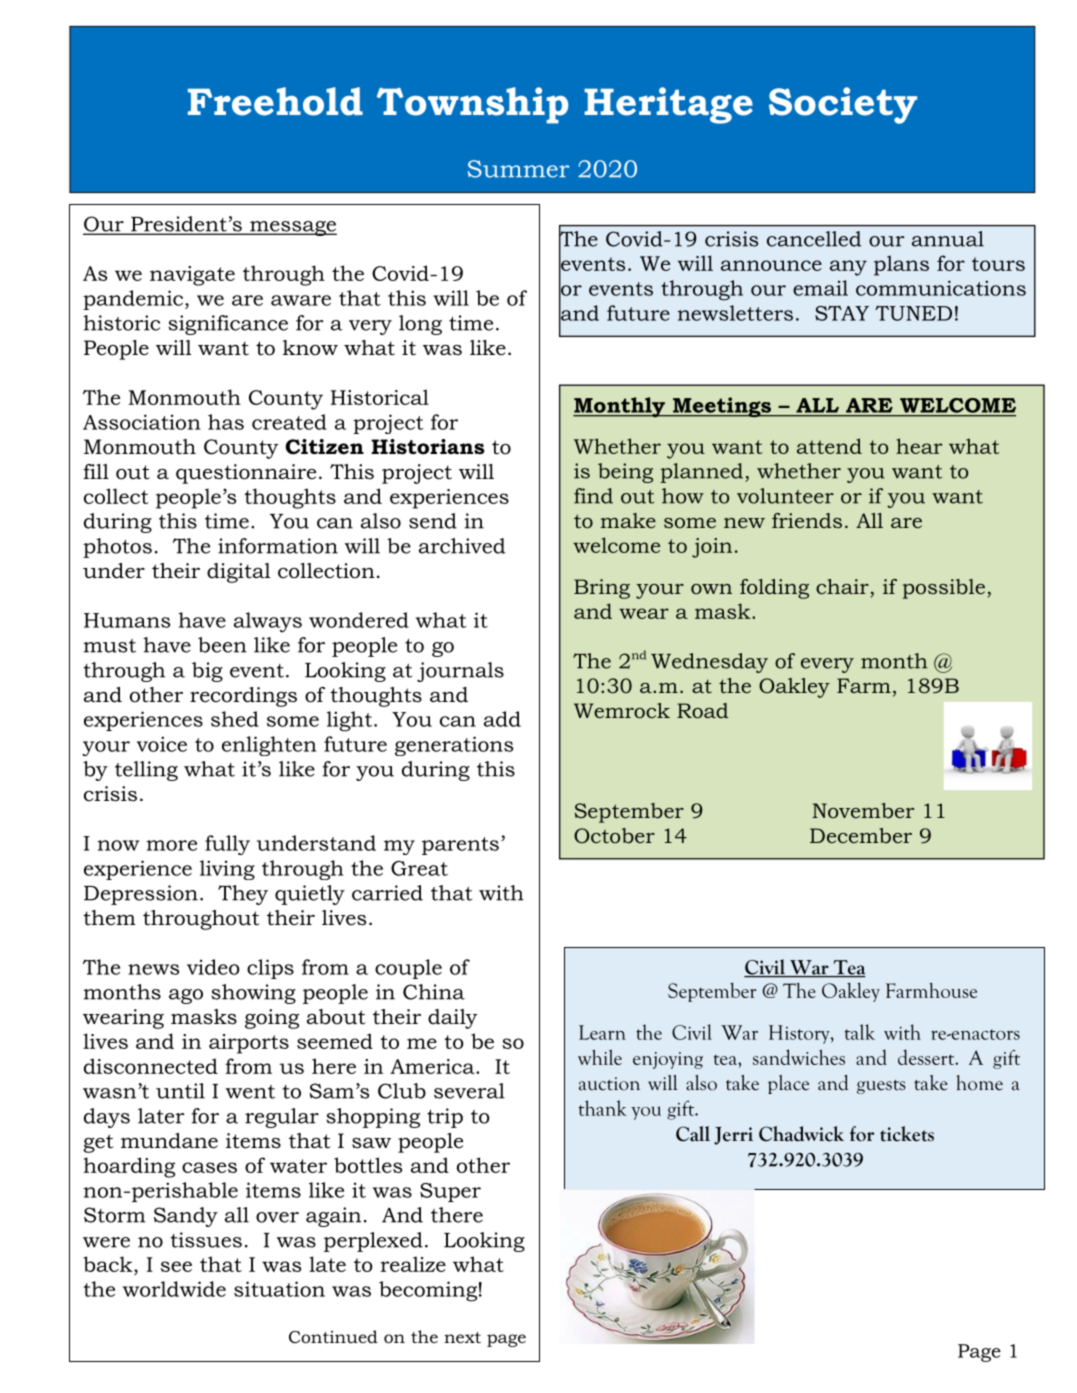  I want to click on worldwide, so click(174, 1289).
